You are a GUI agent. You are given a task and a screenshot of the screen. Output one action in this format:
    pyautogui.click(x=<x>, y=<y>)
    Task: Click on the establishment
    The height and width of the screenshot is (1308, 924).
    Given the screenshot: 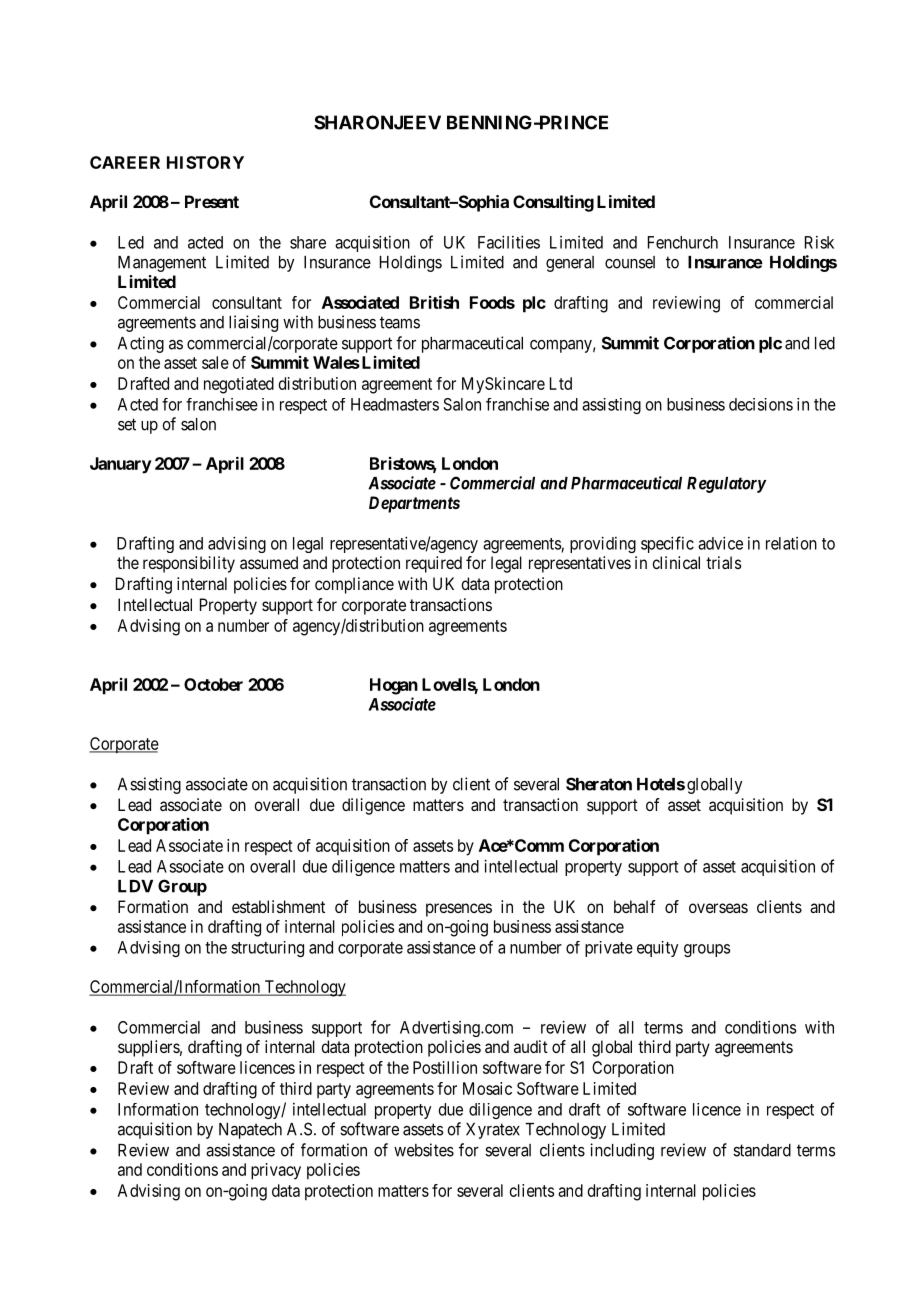 What is the action you would take?
    pyautogui.click(x=278, y=906)
